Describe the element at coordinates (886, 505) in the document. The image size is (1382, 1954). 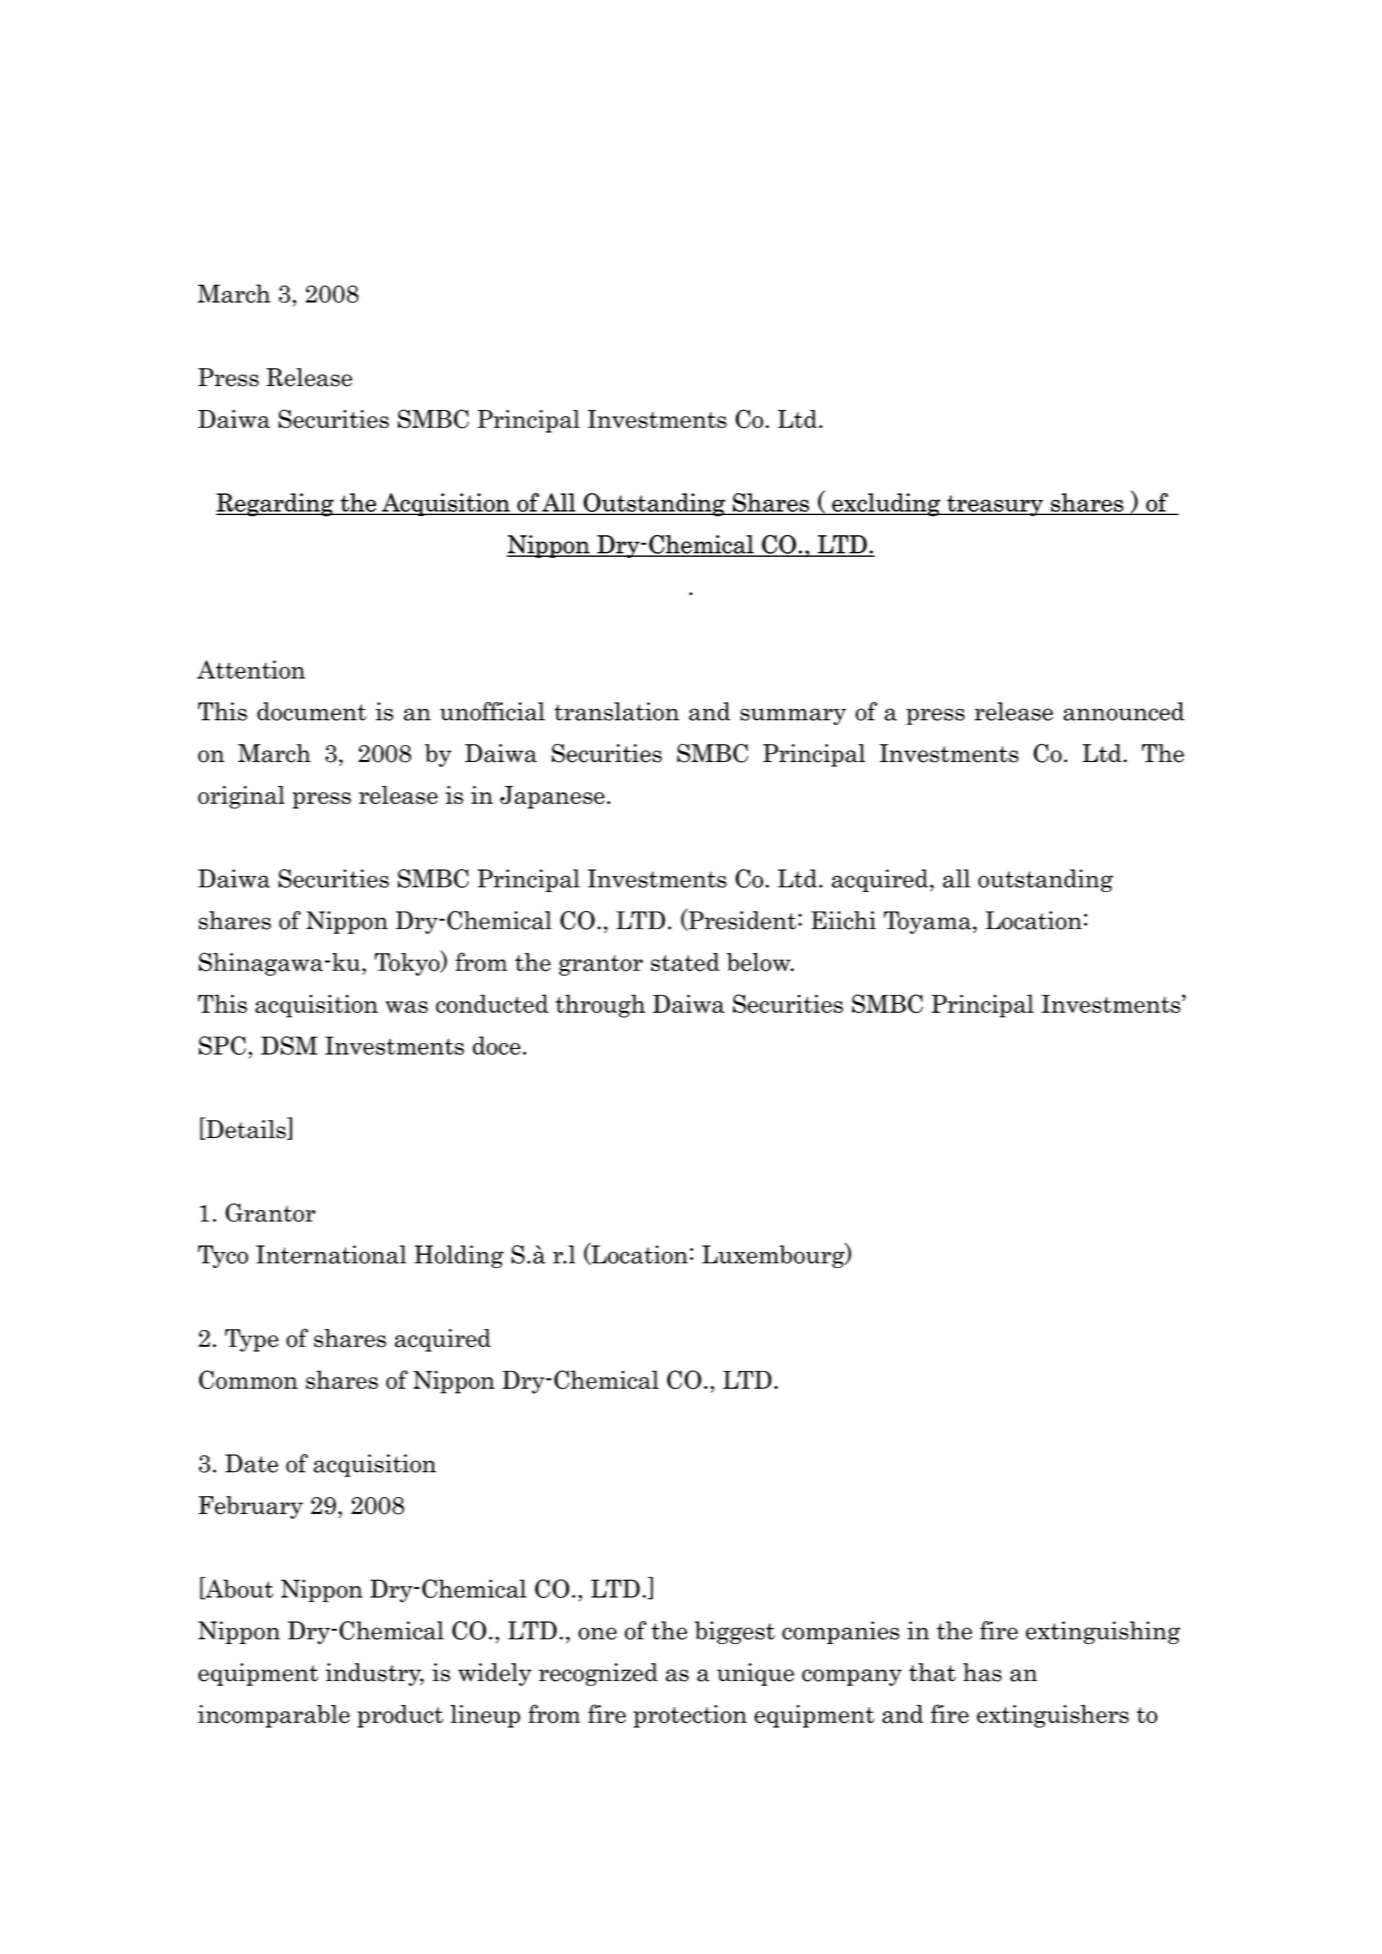
I see `excluding` at that location.
